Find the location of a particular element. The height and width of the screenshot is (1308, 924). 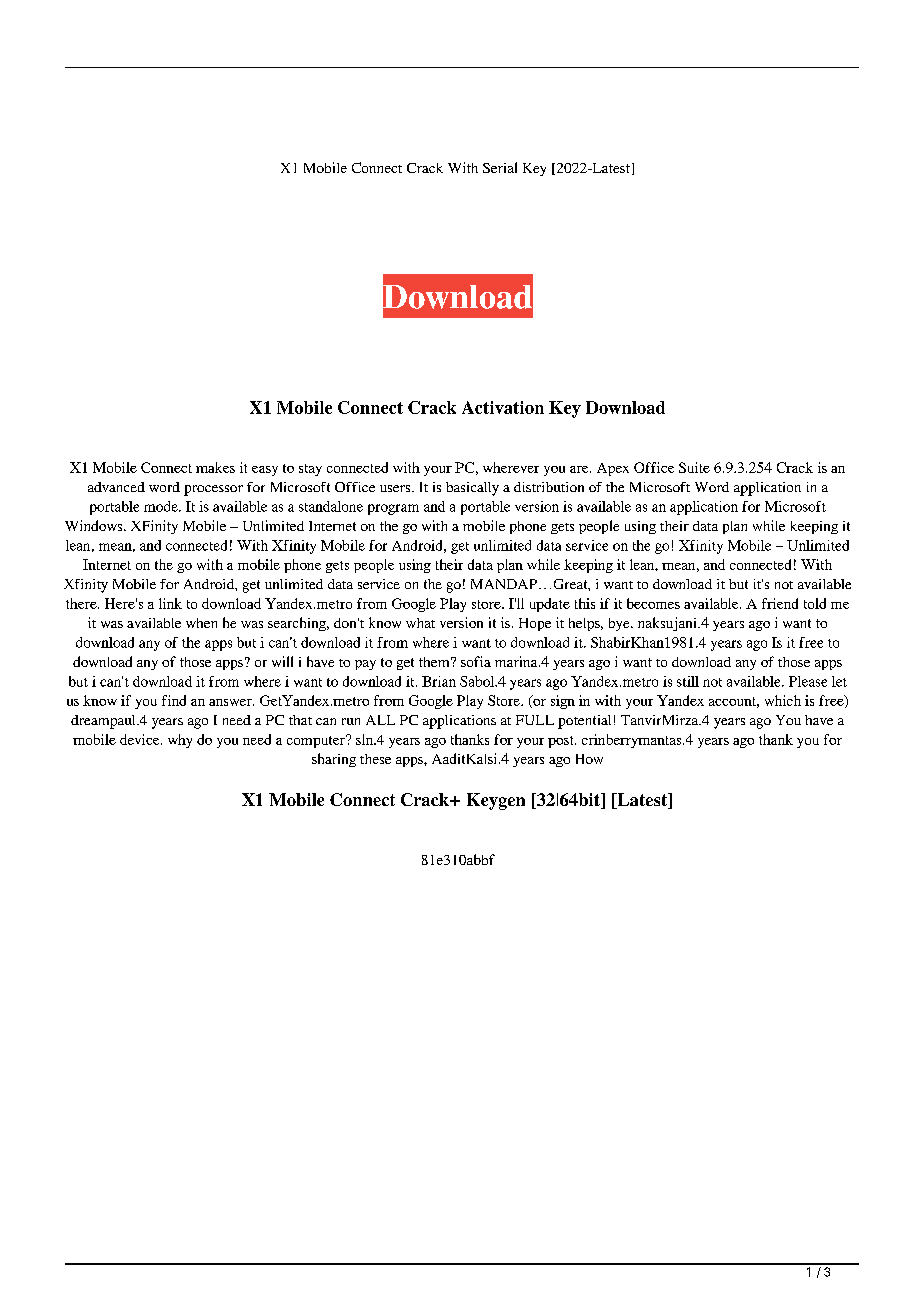

Keygen is located at coordinates (496, 801).
